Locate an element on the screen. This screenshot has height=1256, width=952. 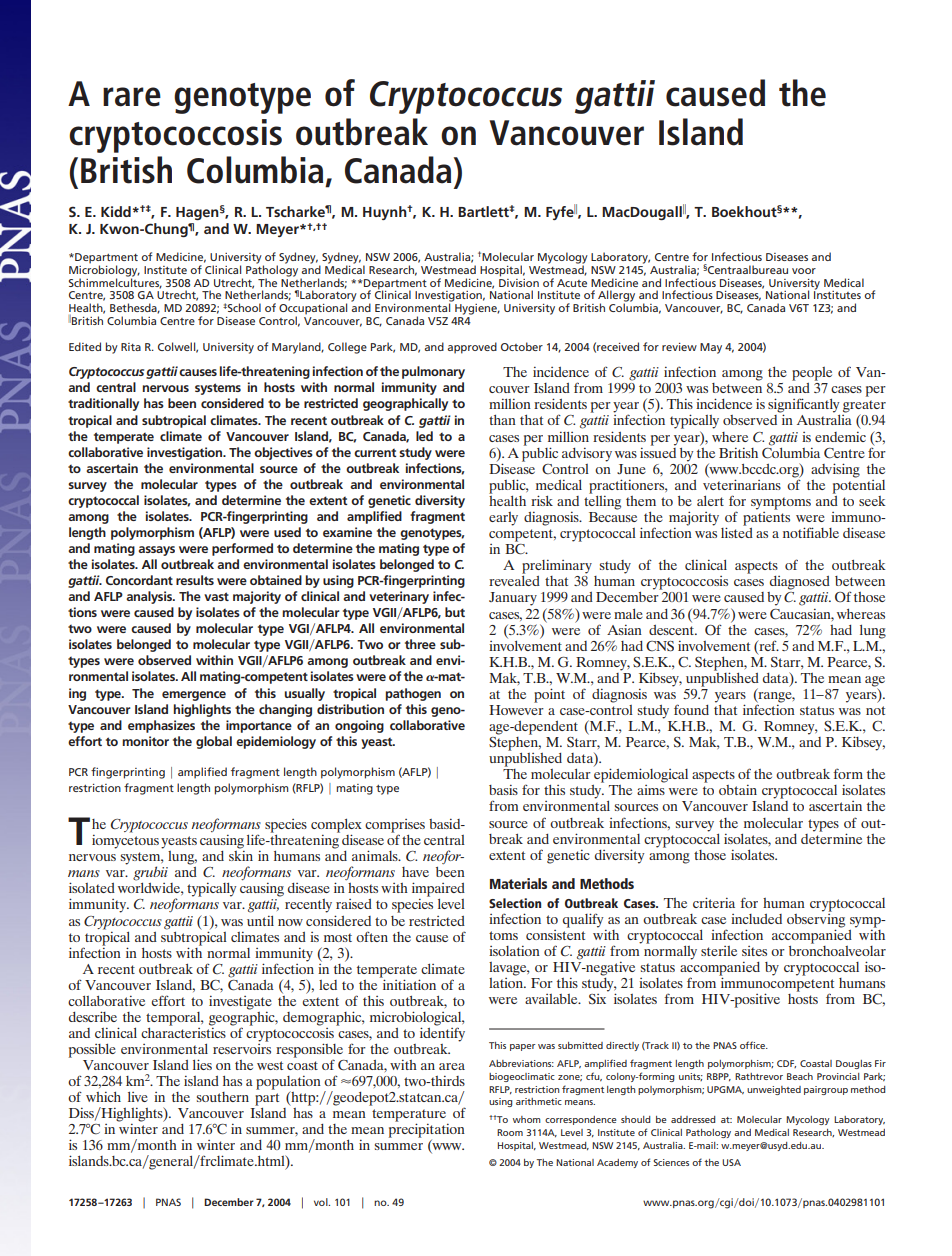
analysis is located at coordinates (150, 597).
